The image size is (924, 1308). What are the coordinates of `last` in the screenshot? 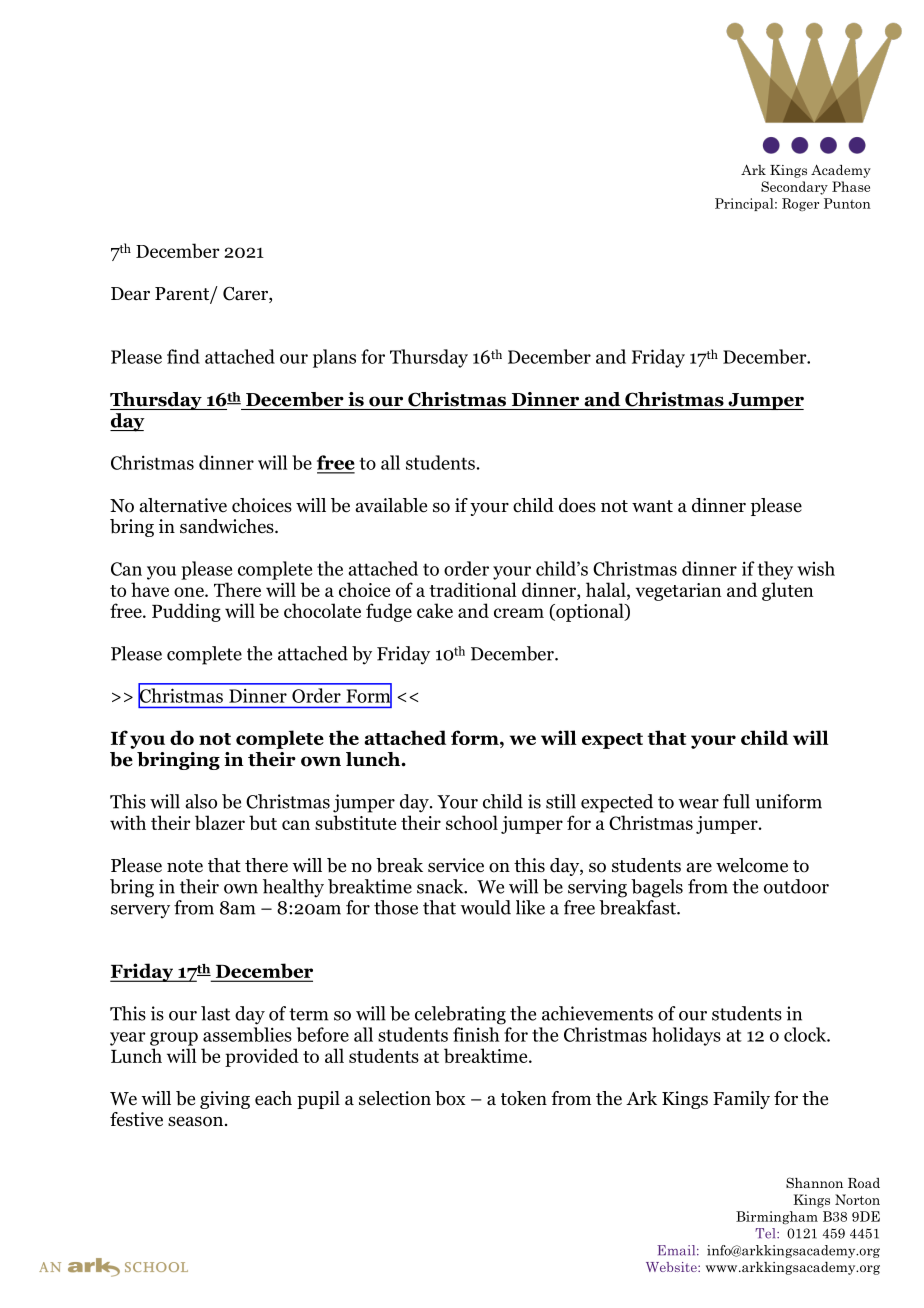 It's located at (215, 1013).
